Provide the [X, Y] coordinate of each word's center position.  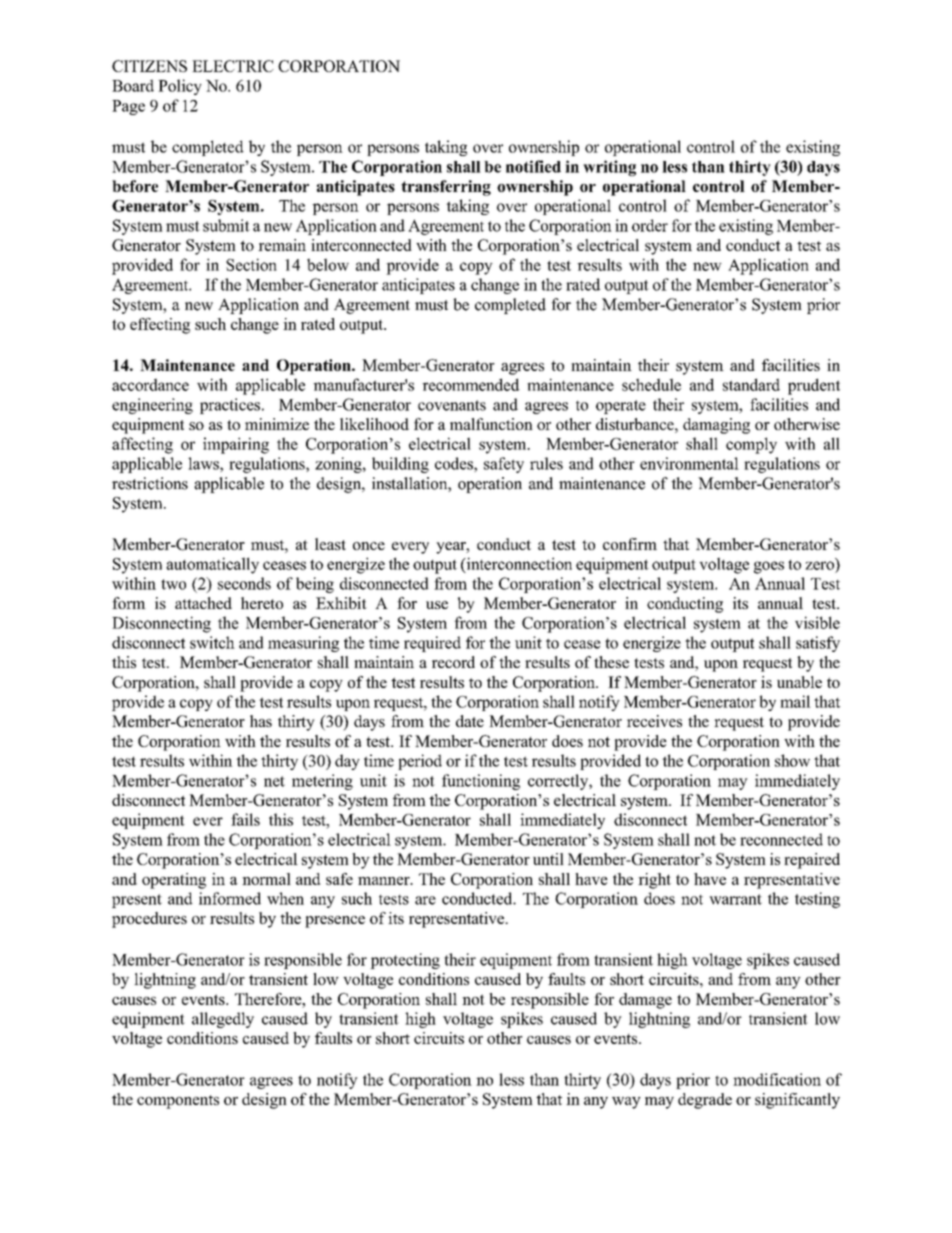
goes [769, 567]
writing [609, 168]
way [626, 1103]
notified [533, 166]
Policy [180, 87]
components [178, 1102]
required [432, 644]
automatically [212, 565]
